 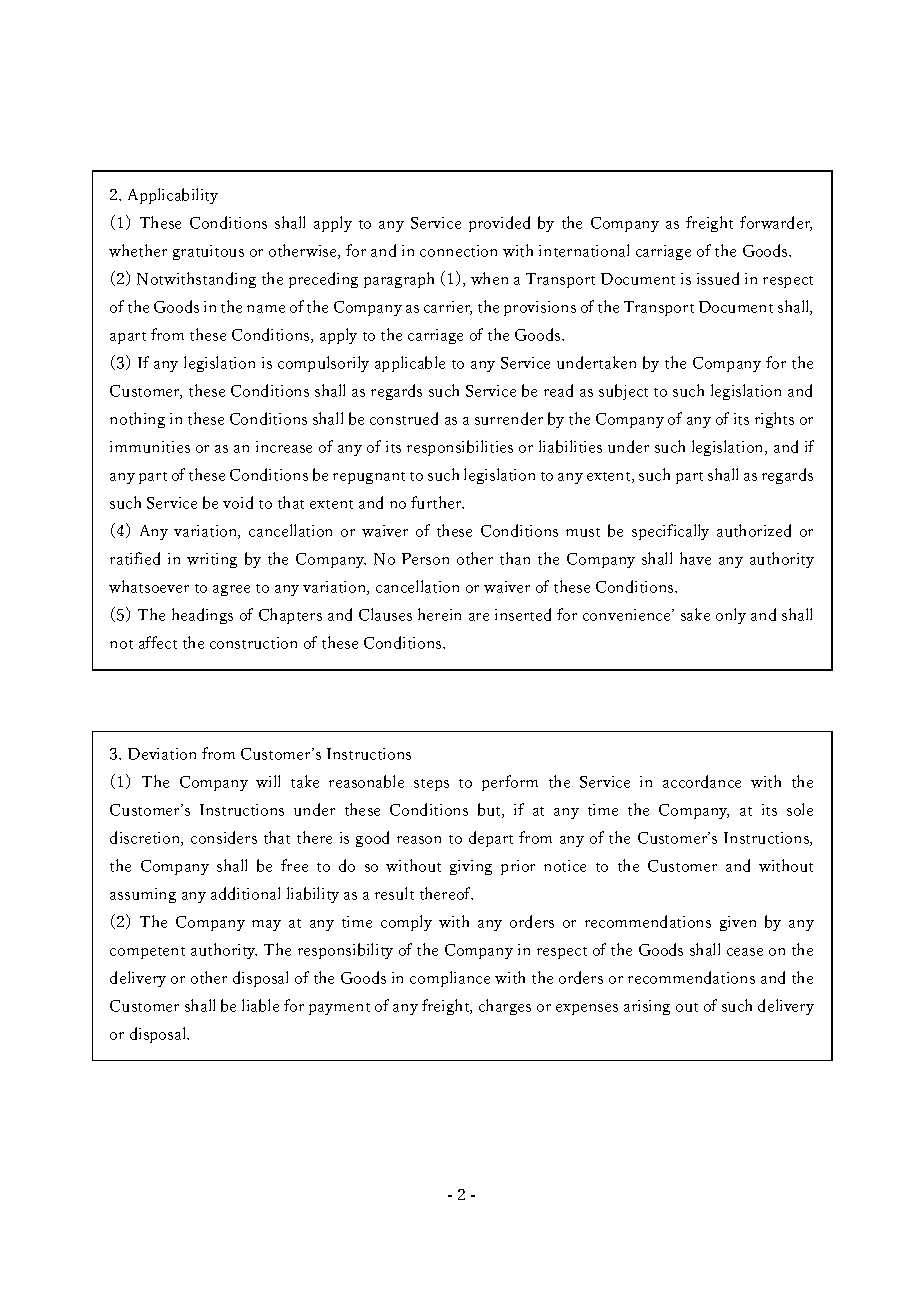 I want to click on compliance, so click(x=450, y=979).
